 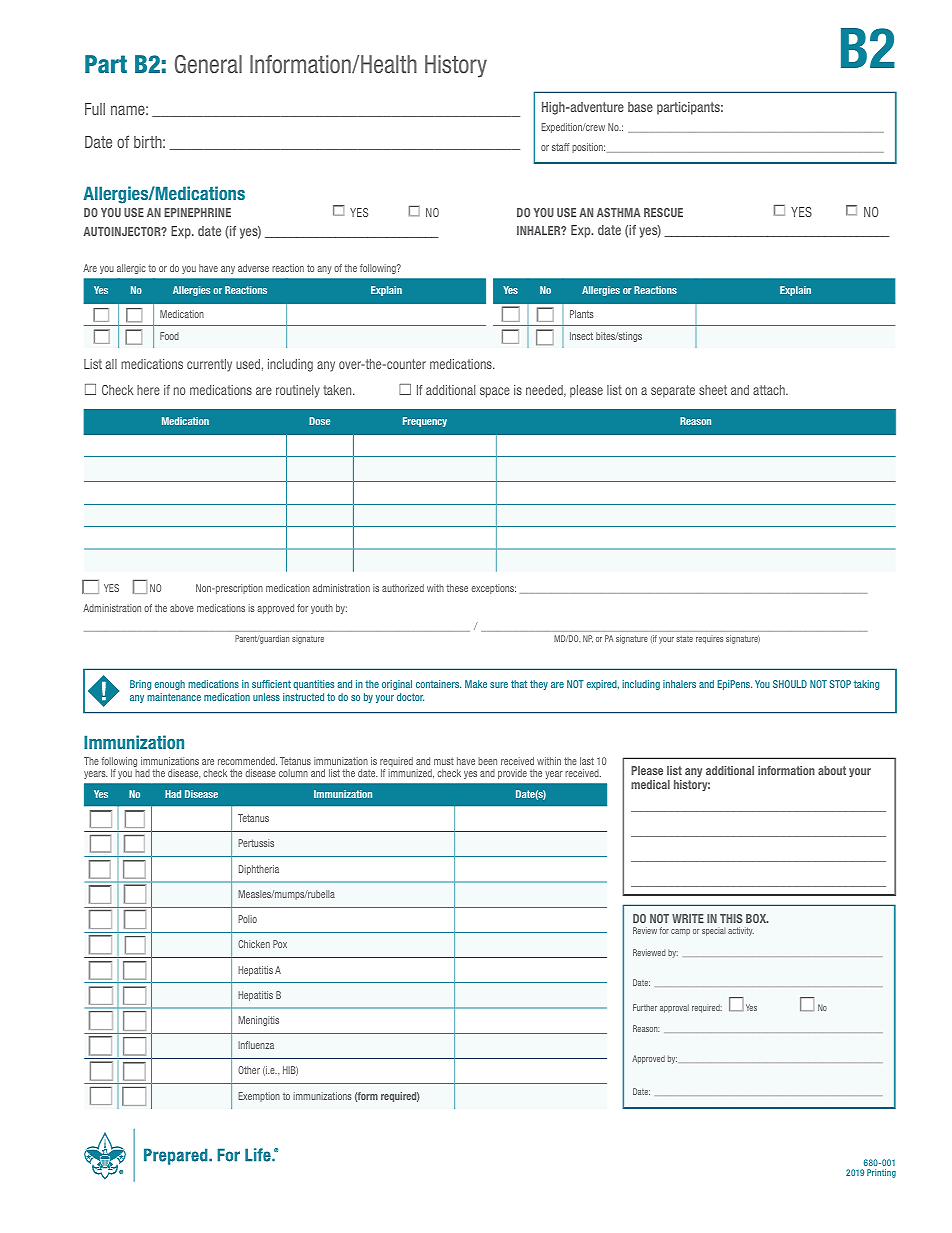 What do you see at coordinates (645, 1007) in the document?
I see `Further` at bounding box center [645, 1007].
